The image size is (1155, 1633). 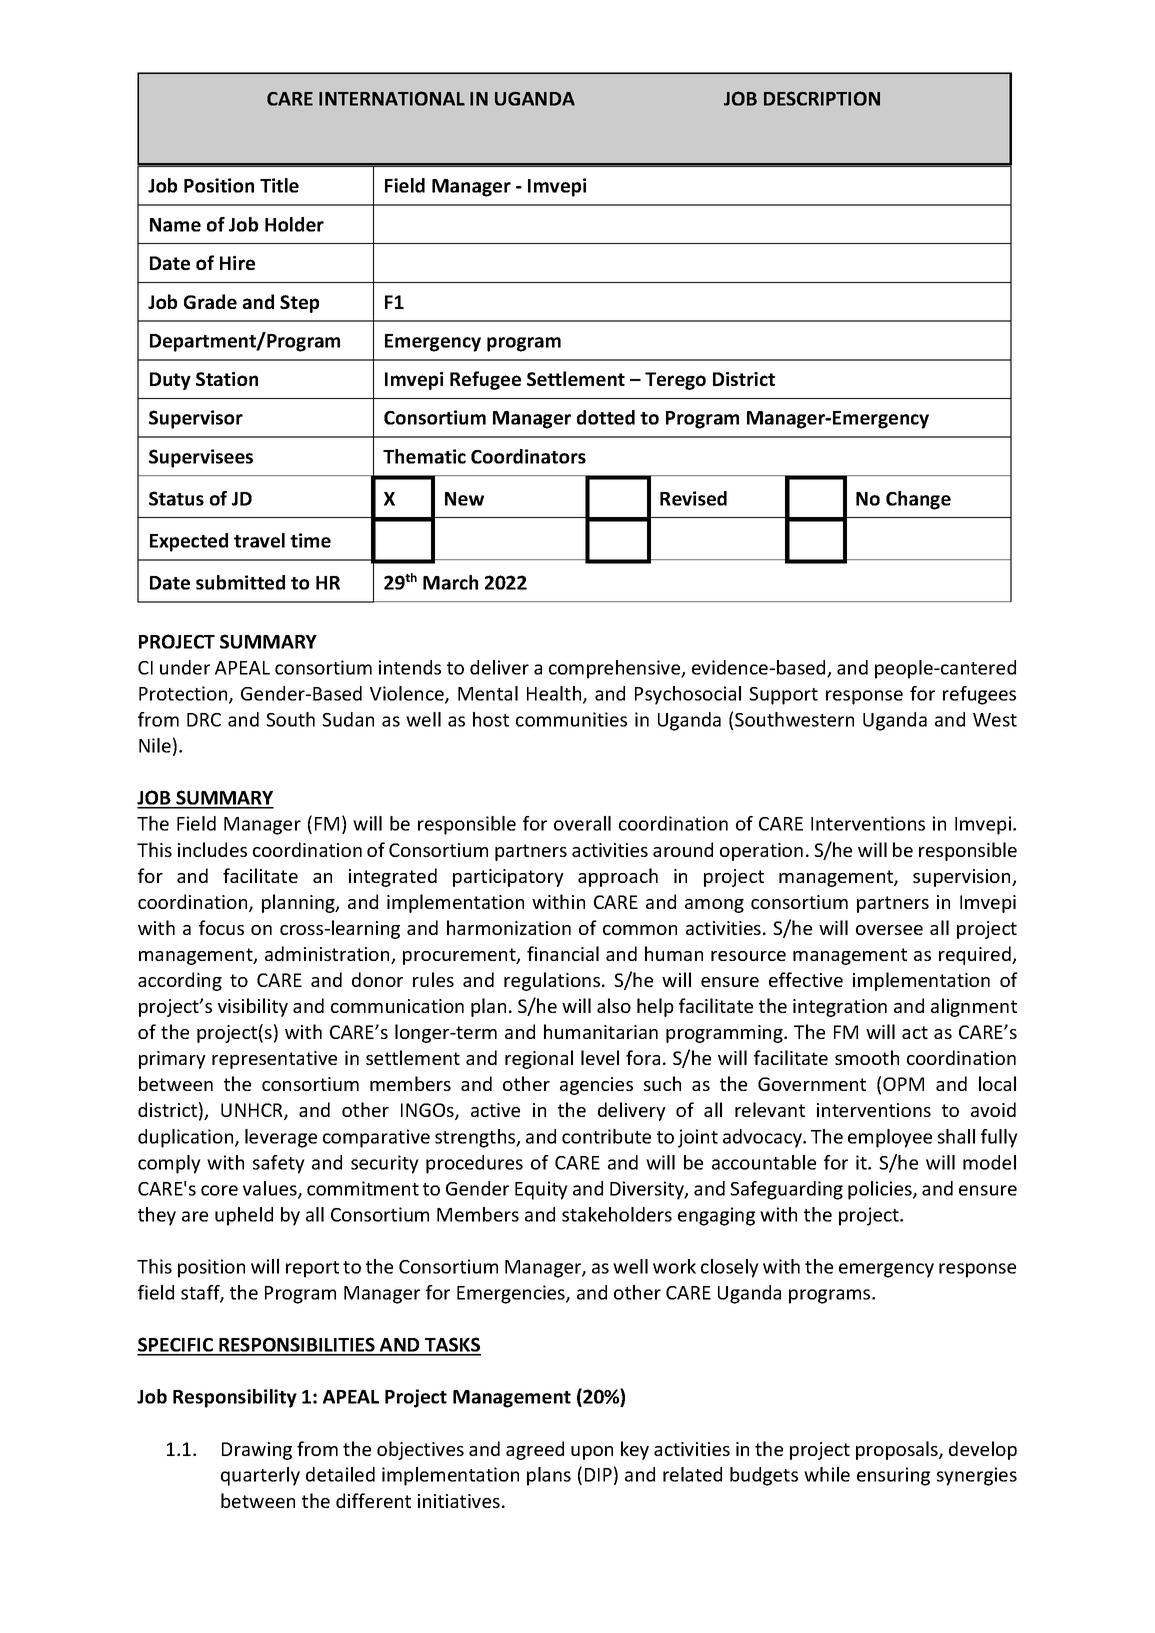 What do you see at coordinates (918, 500) in the image?
I see `Change` at bounding box center [918, 500].
